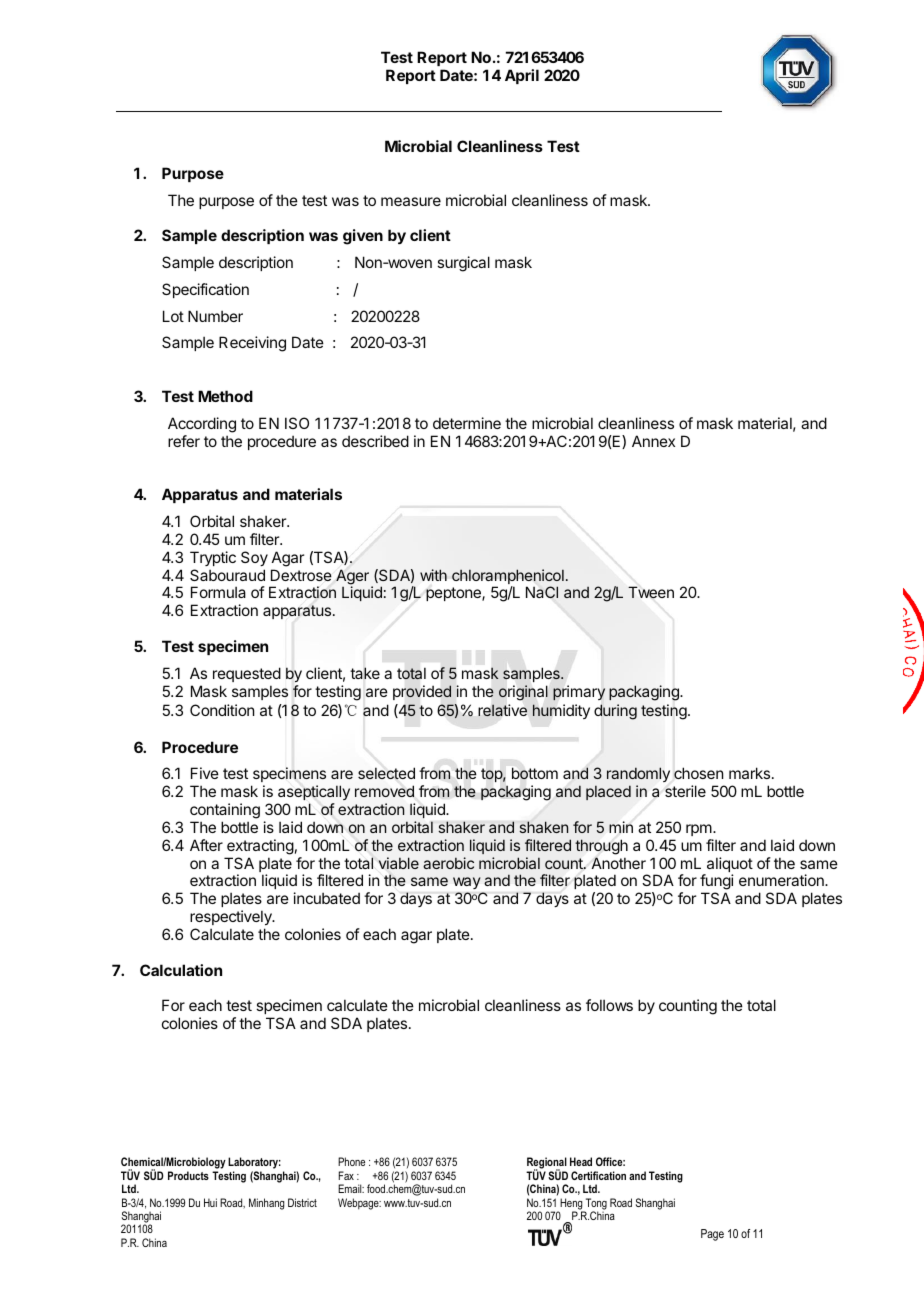 The width and height of the screenshot is (924, 1307). I want to click on rpm, so click(699, 830).
